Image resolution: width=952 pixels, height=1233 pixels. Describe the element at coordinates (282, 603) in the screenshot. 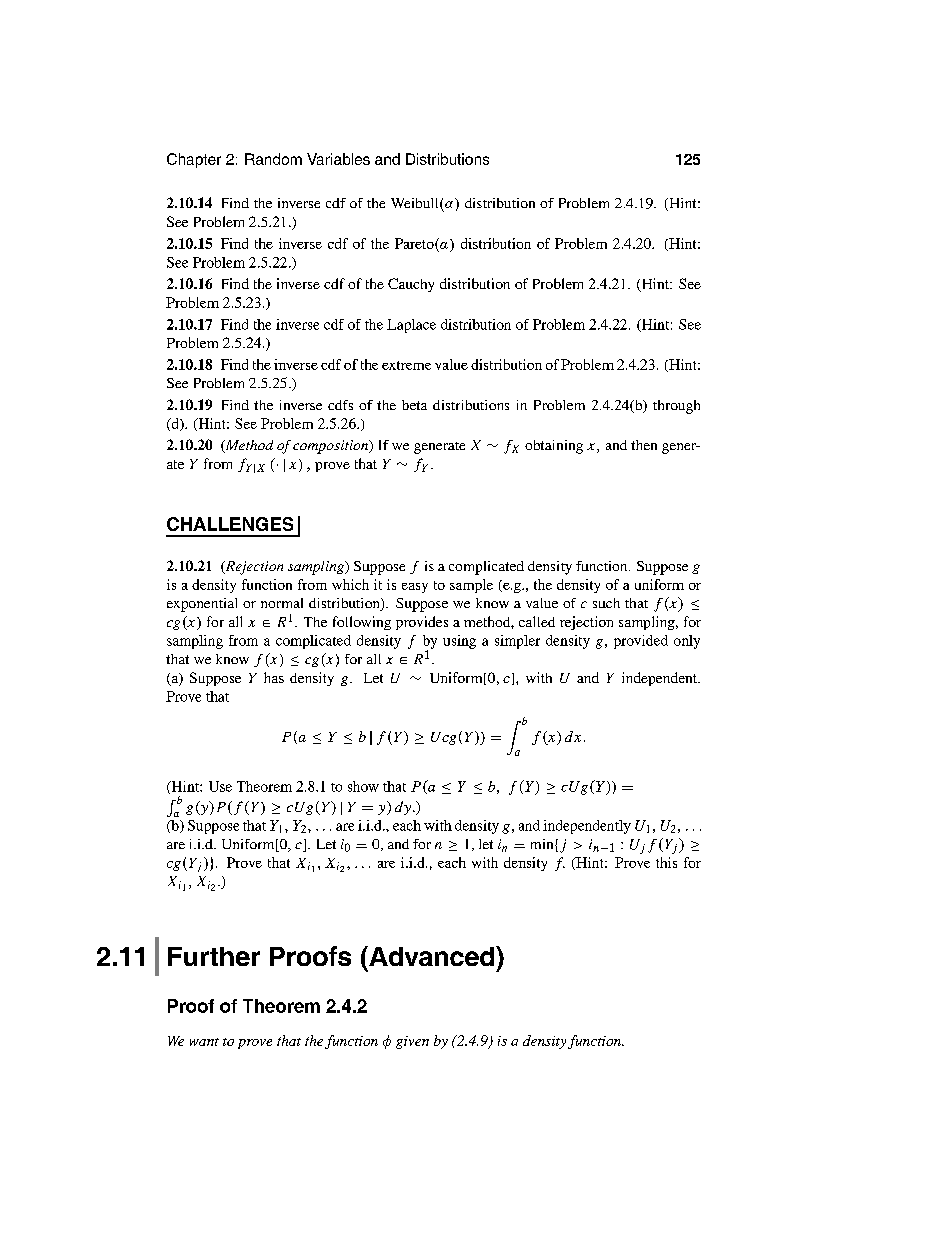

I see `normal` at that location.
